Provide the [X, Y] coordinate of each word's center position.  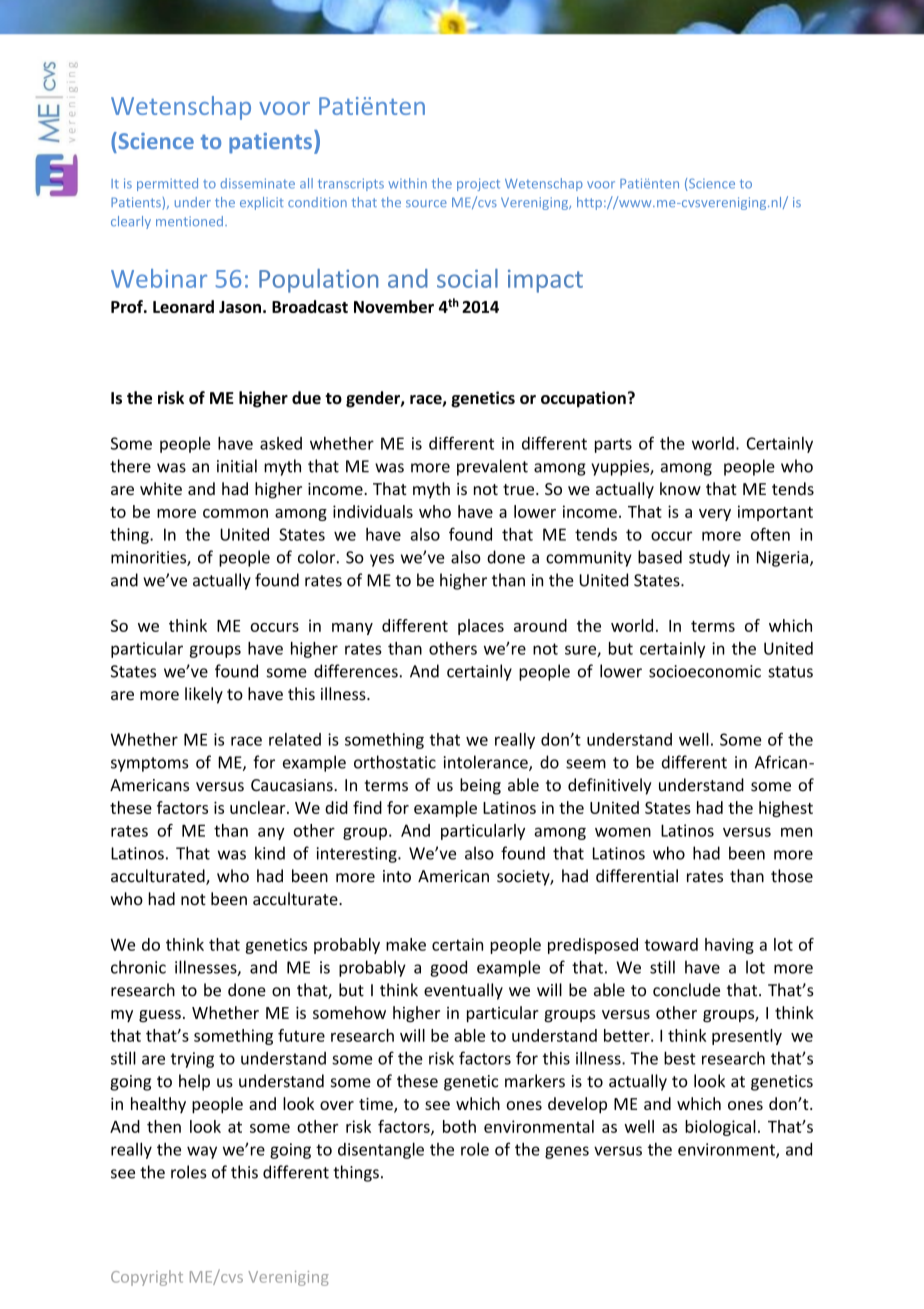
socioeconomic [705, 671]
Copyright [147, 1278]
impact [545, 281]
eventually [463, 991]
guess [160, 1016]
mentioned [189, 221]
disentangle [381, 1150]
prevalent [492, 467]
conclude [686, 990]
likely [204, 695]
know [680, 488]
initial [237, 466]
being [480, 786]
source [426, 203]
